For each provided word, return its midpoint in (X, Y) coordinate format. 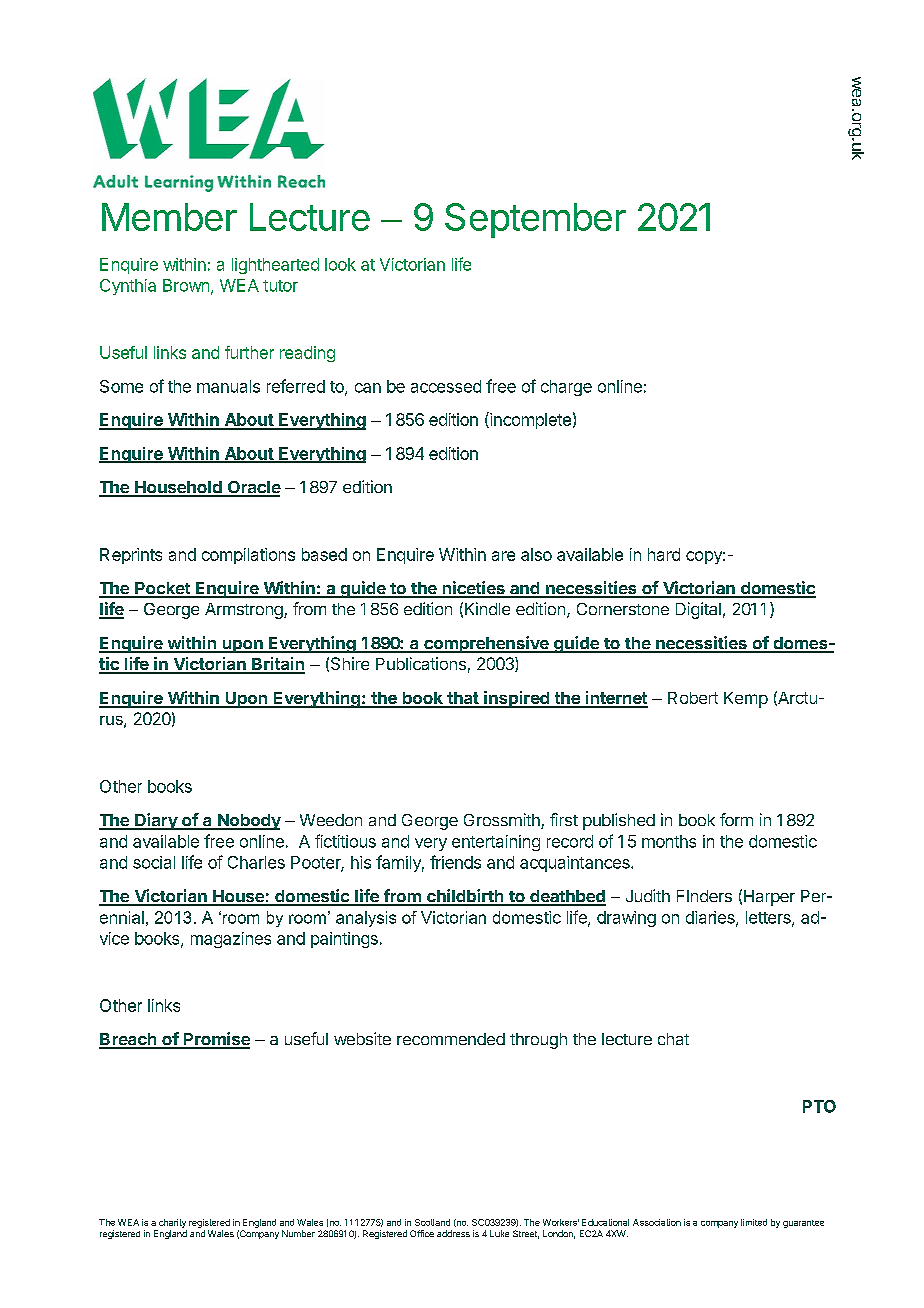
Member (169, 217)
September (535, 220)
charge (566, 388)
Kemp (746, 700)
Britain (277, 665)
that (463, 699)
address (453, 1233)
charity (172, 1223)
